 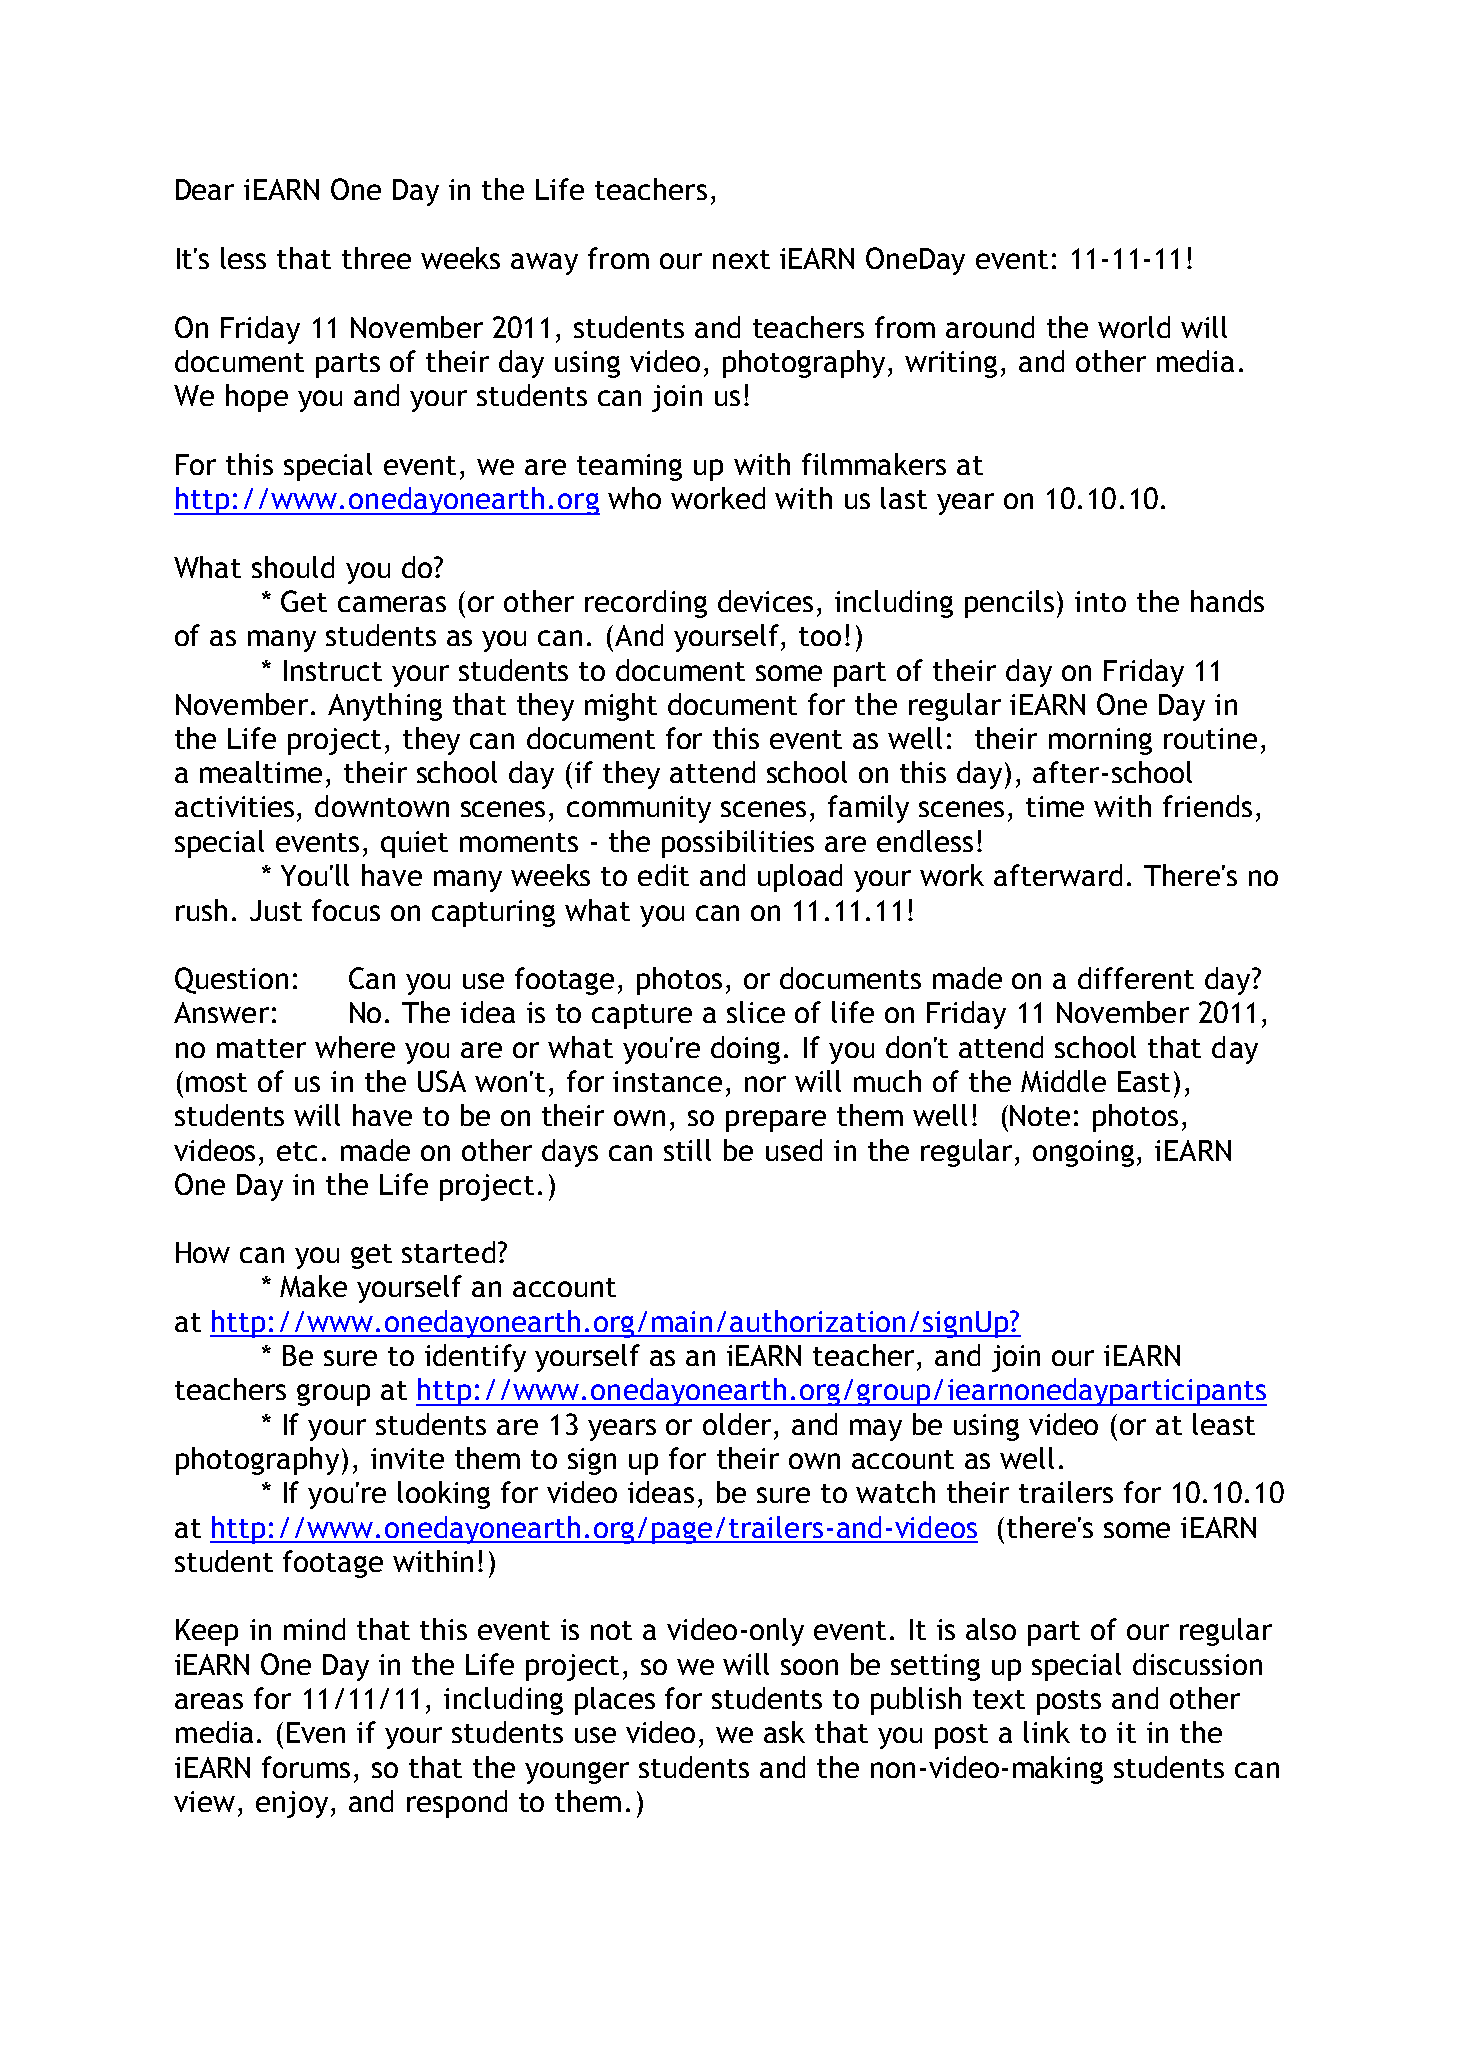 What do you see at coordinates (1083, 1153) in the document?
I see `ongoing` at bounding box center [1083, 1153].
